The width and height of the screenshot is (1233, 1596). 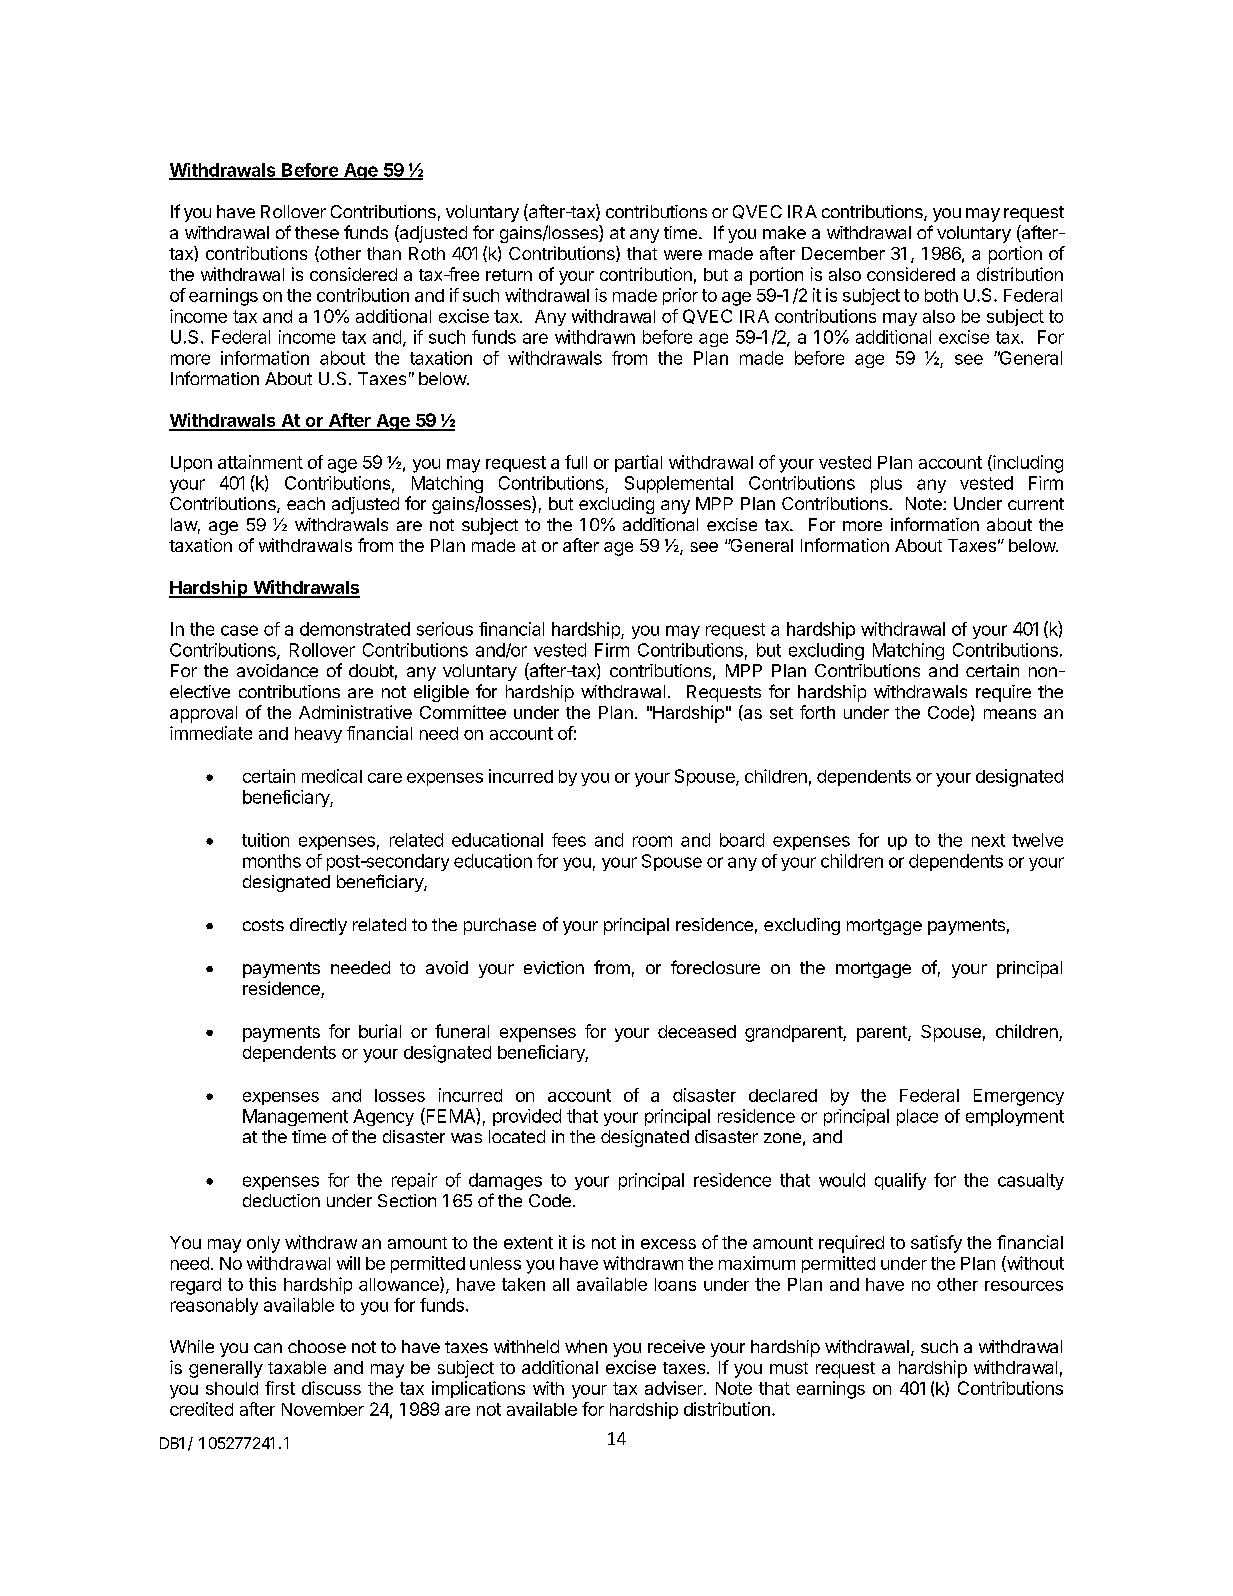 I want to click on these, so click(x=317, y=232).
